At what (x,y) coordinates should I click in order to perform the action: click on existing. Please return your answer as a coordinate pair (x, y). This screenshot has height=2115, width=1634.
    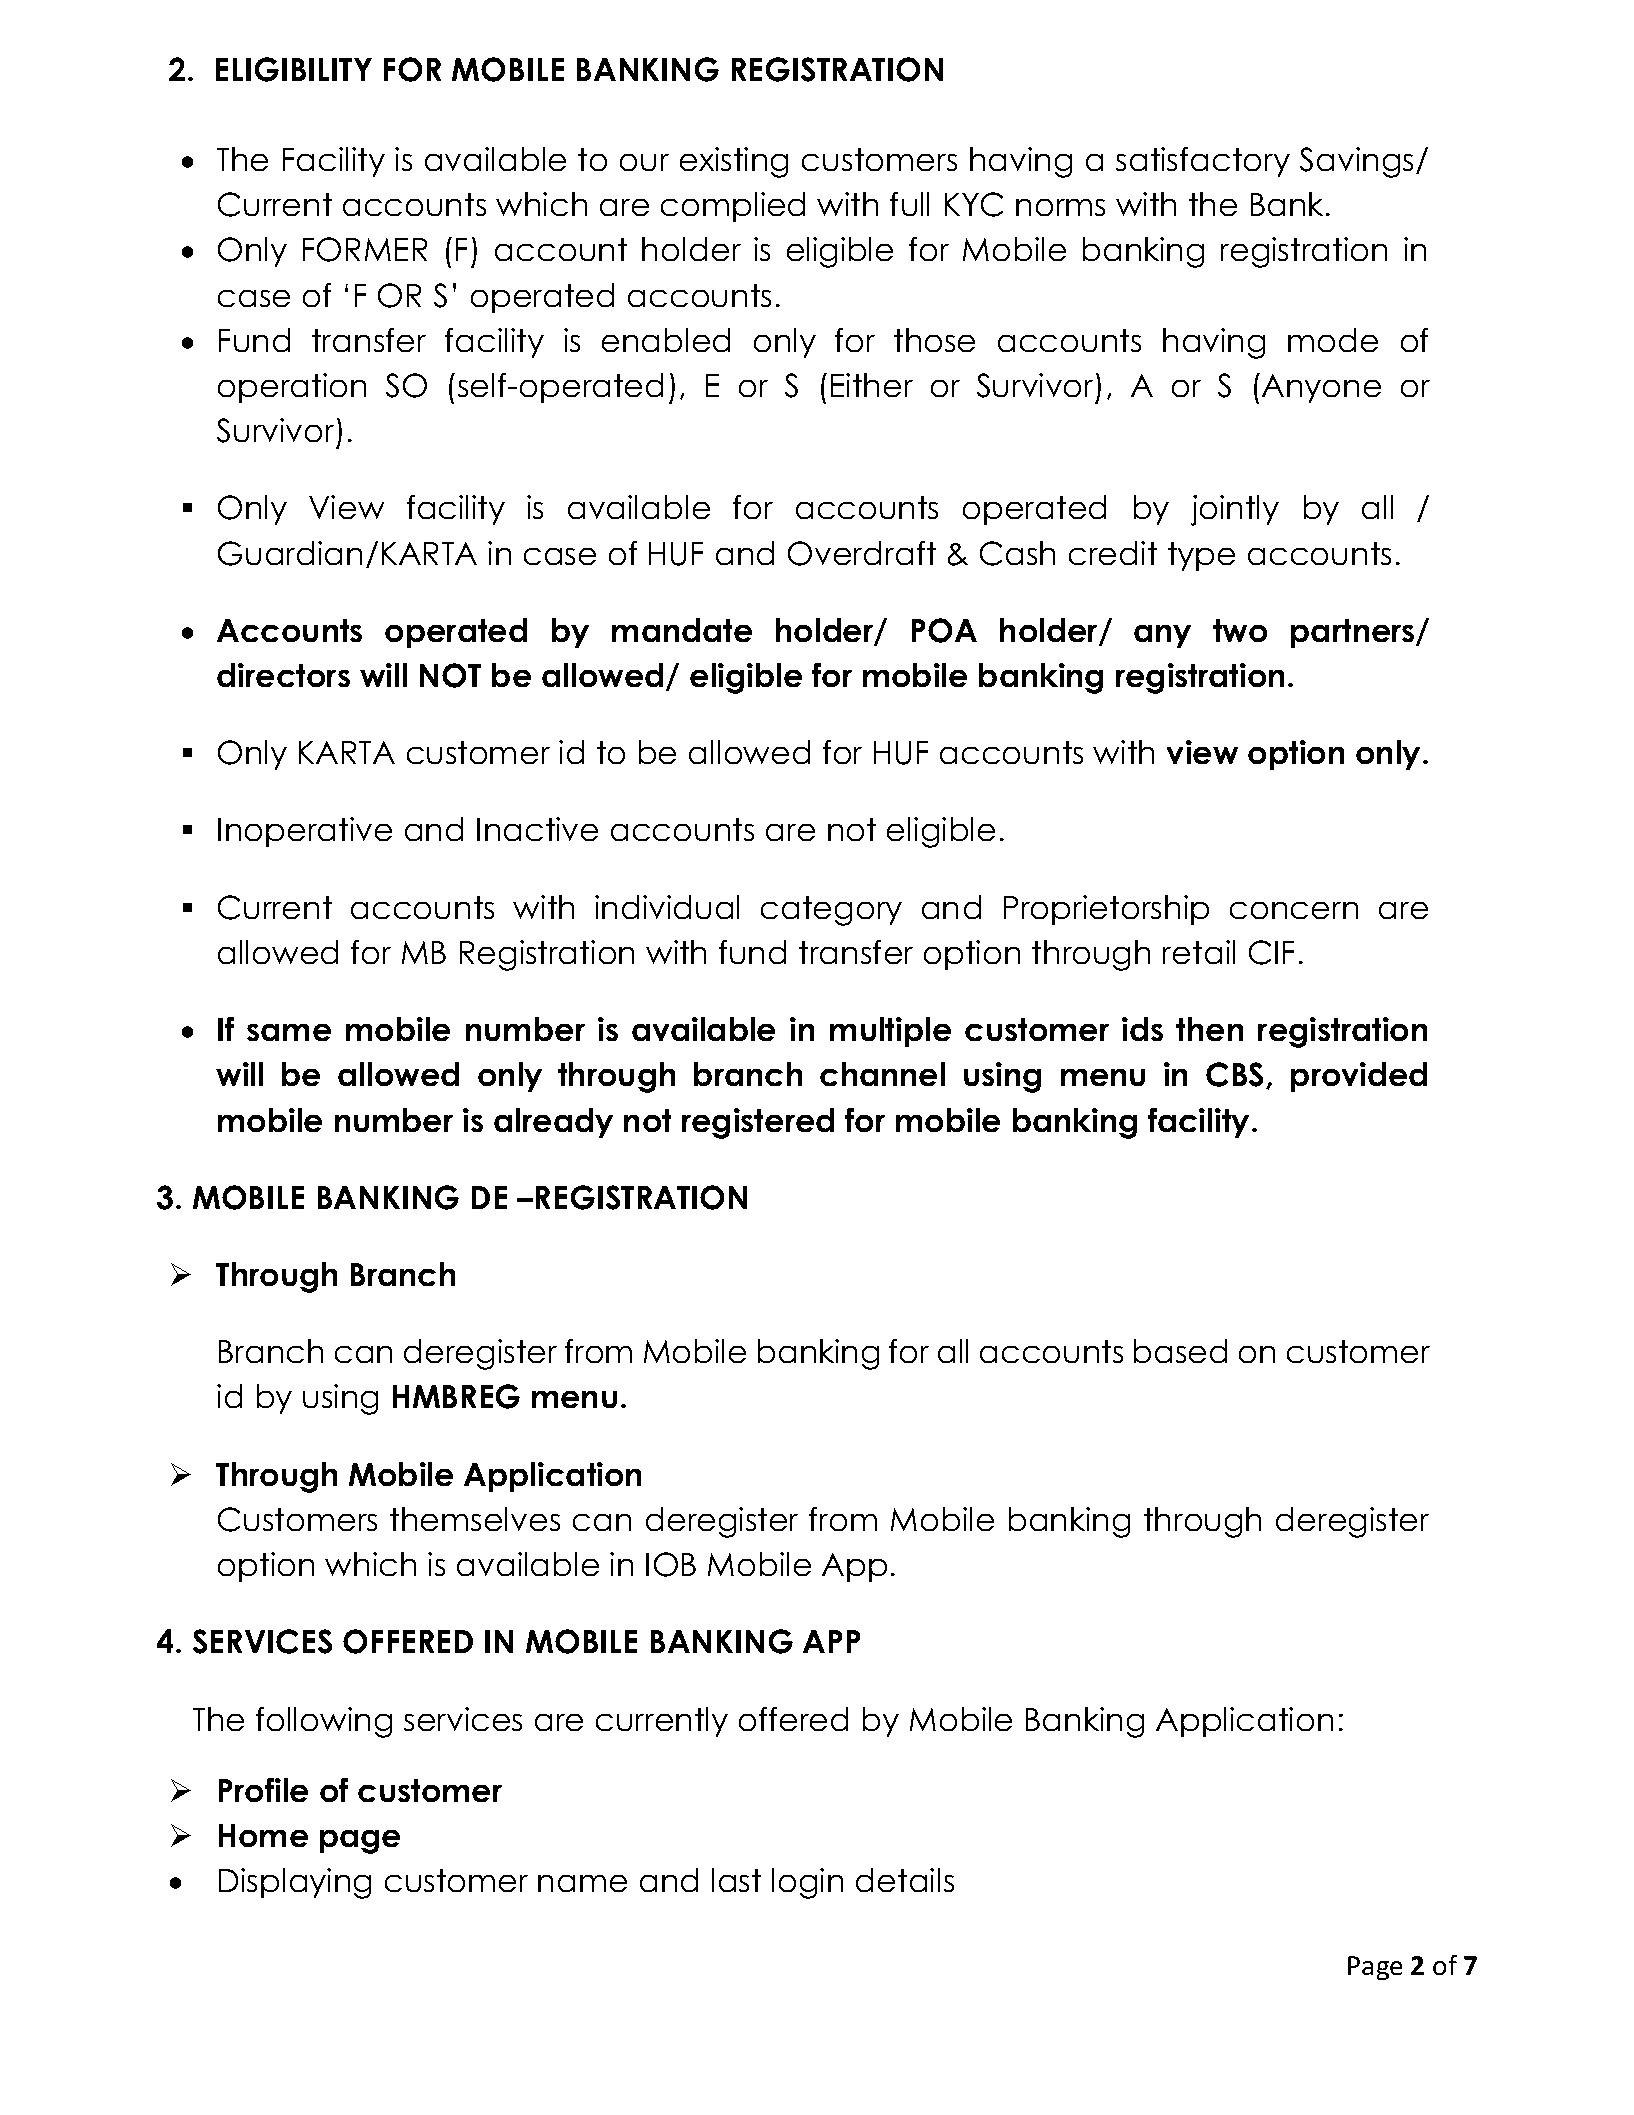
    Looking at the image, I should click on (734, 162).
